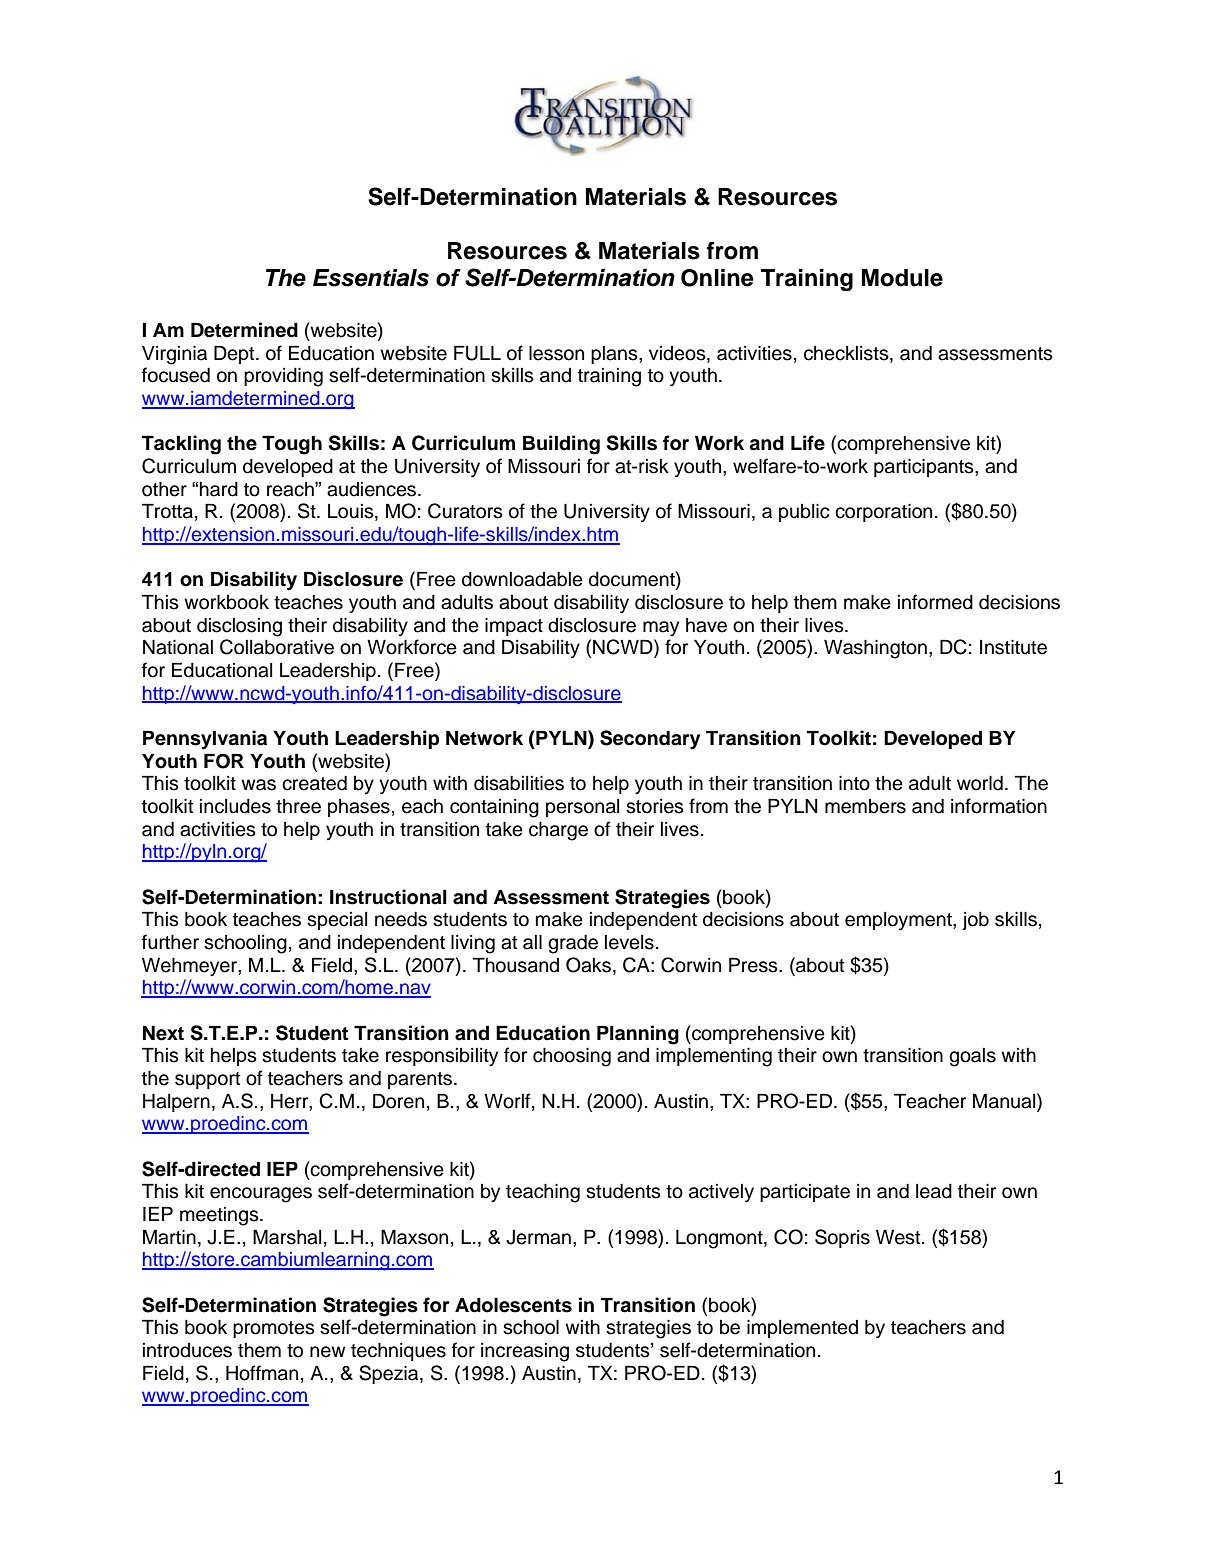 The image size is (1206, 1561). Describe the element at coordinates (525, 1352) in the page. I see `increasing` at that location.
